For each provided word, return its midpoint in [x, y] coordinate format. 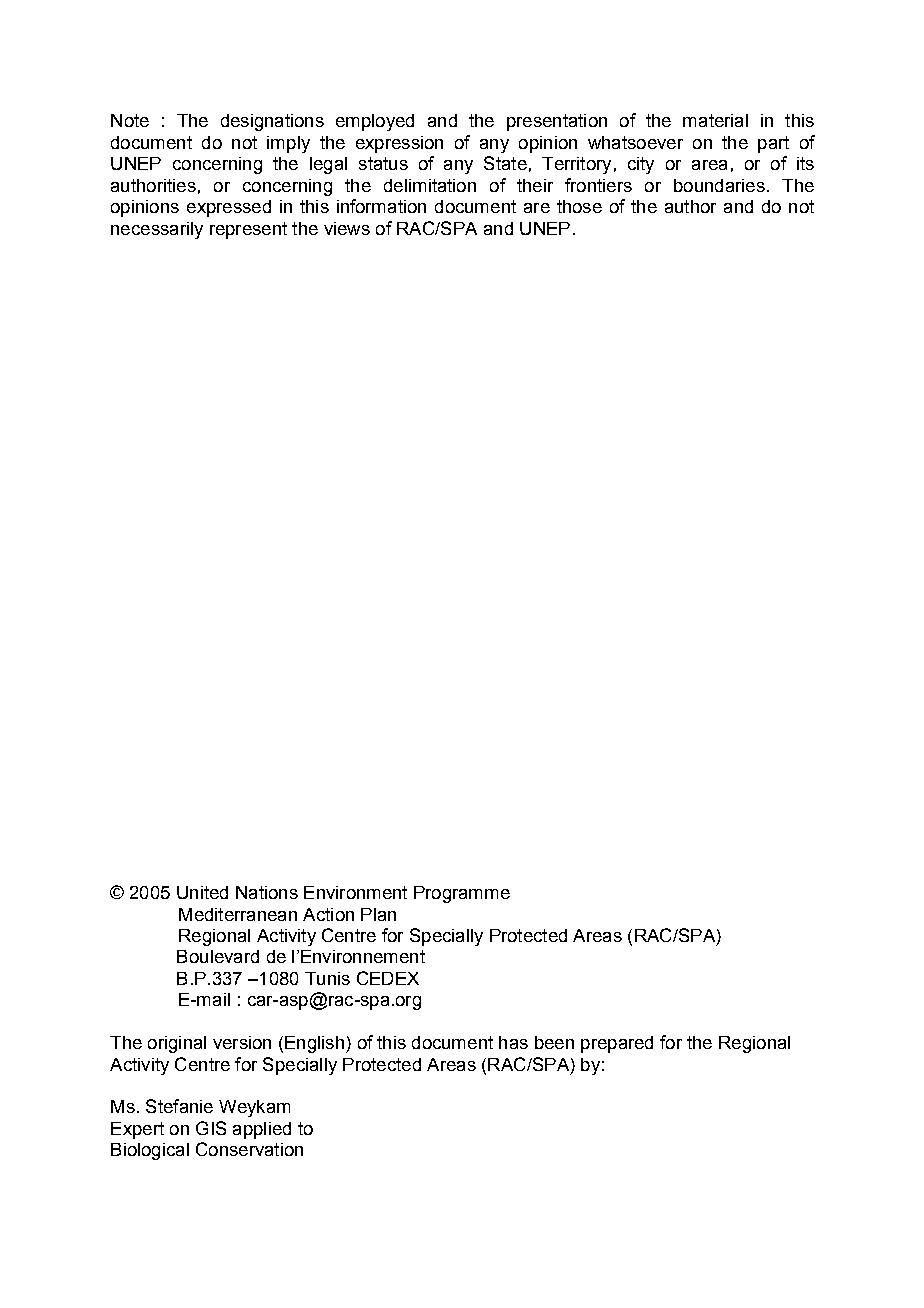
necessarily [157, 230]
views [347, 228]
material [715, 120]
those [579, 206]
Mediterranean [238, 914]
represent [248, 230]
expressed [229, 208]
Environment [355, 892]
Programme [462, 894]
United [202, 892]
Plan [378, 914]
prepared [617, 1044]
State [505, 163]
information [381, 206]
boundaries [719, 185]
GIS [211, 1128]
